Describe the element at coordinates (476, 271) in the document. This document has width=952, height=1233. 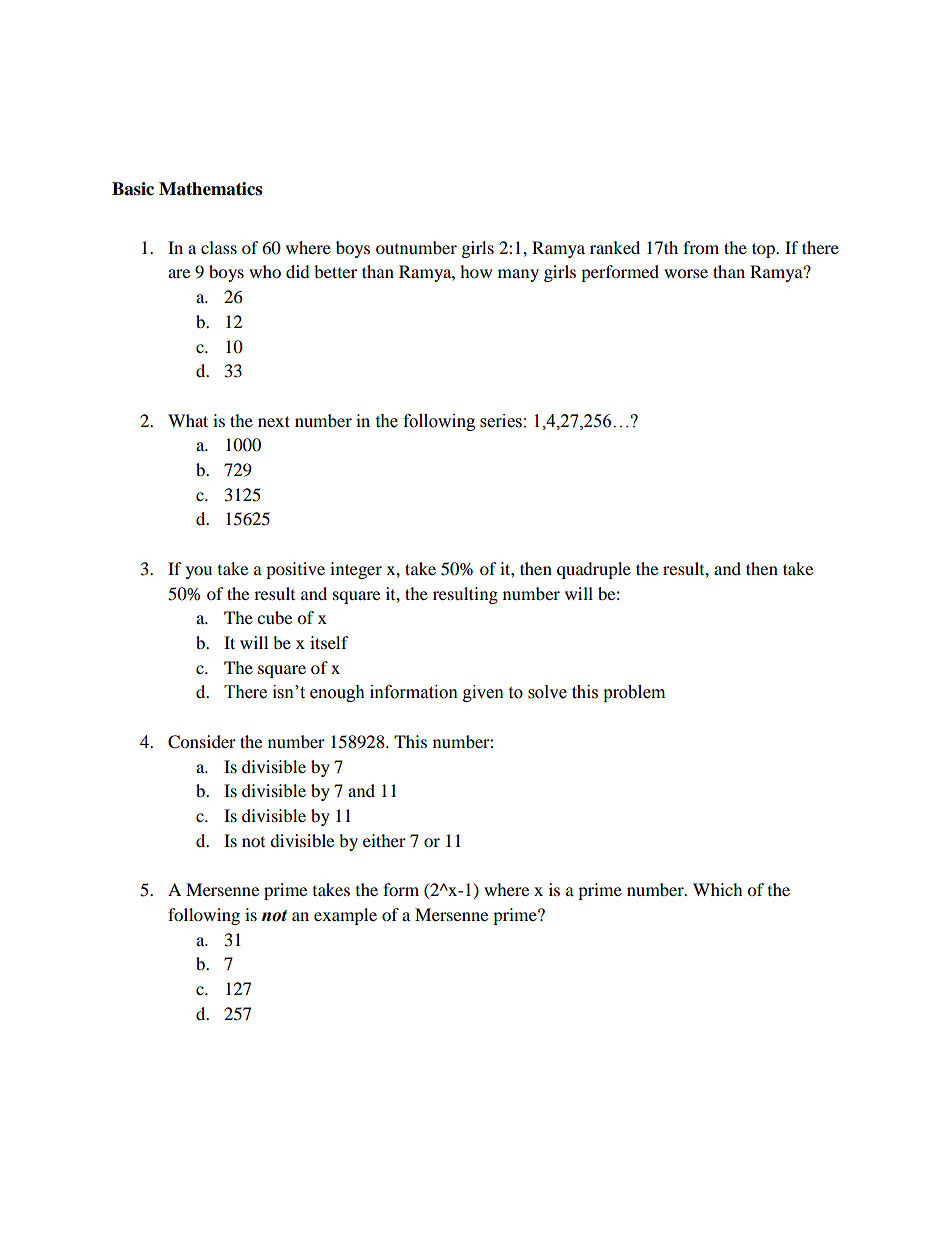
I see `how` at that location.
